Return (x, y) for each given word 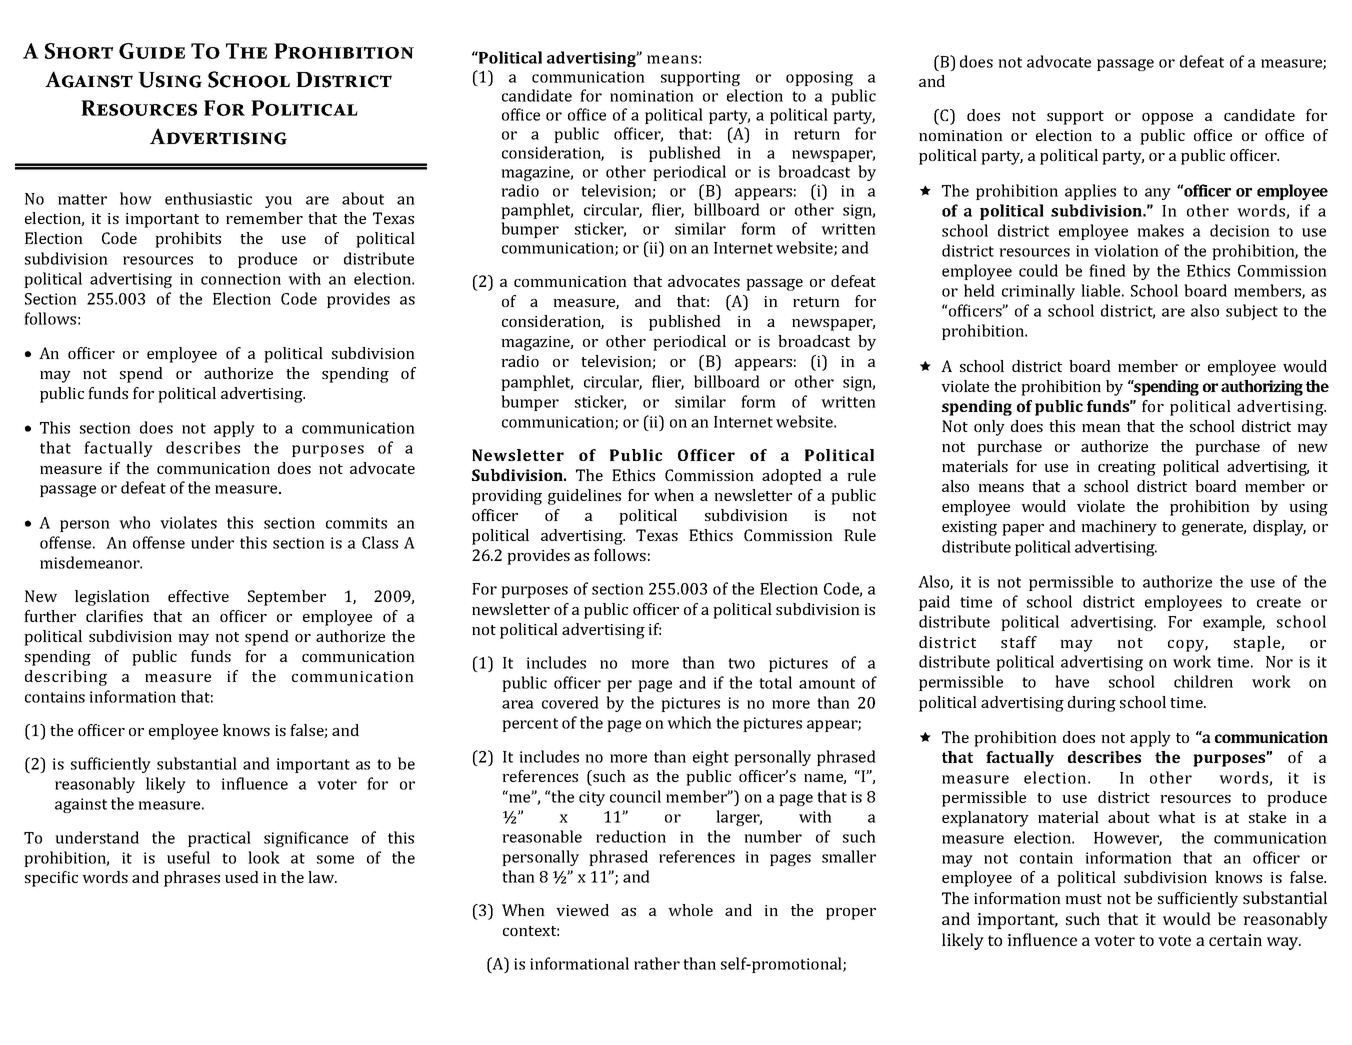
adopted (792, 477)
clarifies (114, 616)
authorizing (1262, 388)
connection (241, 279)
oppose (1167, 119)
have (1072, 681)
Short (79, 51)
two (741, 663)
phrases (192, 879)
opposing (819, 78)
